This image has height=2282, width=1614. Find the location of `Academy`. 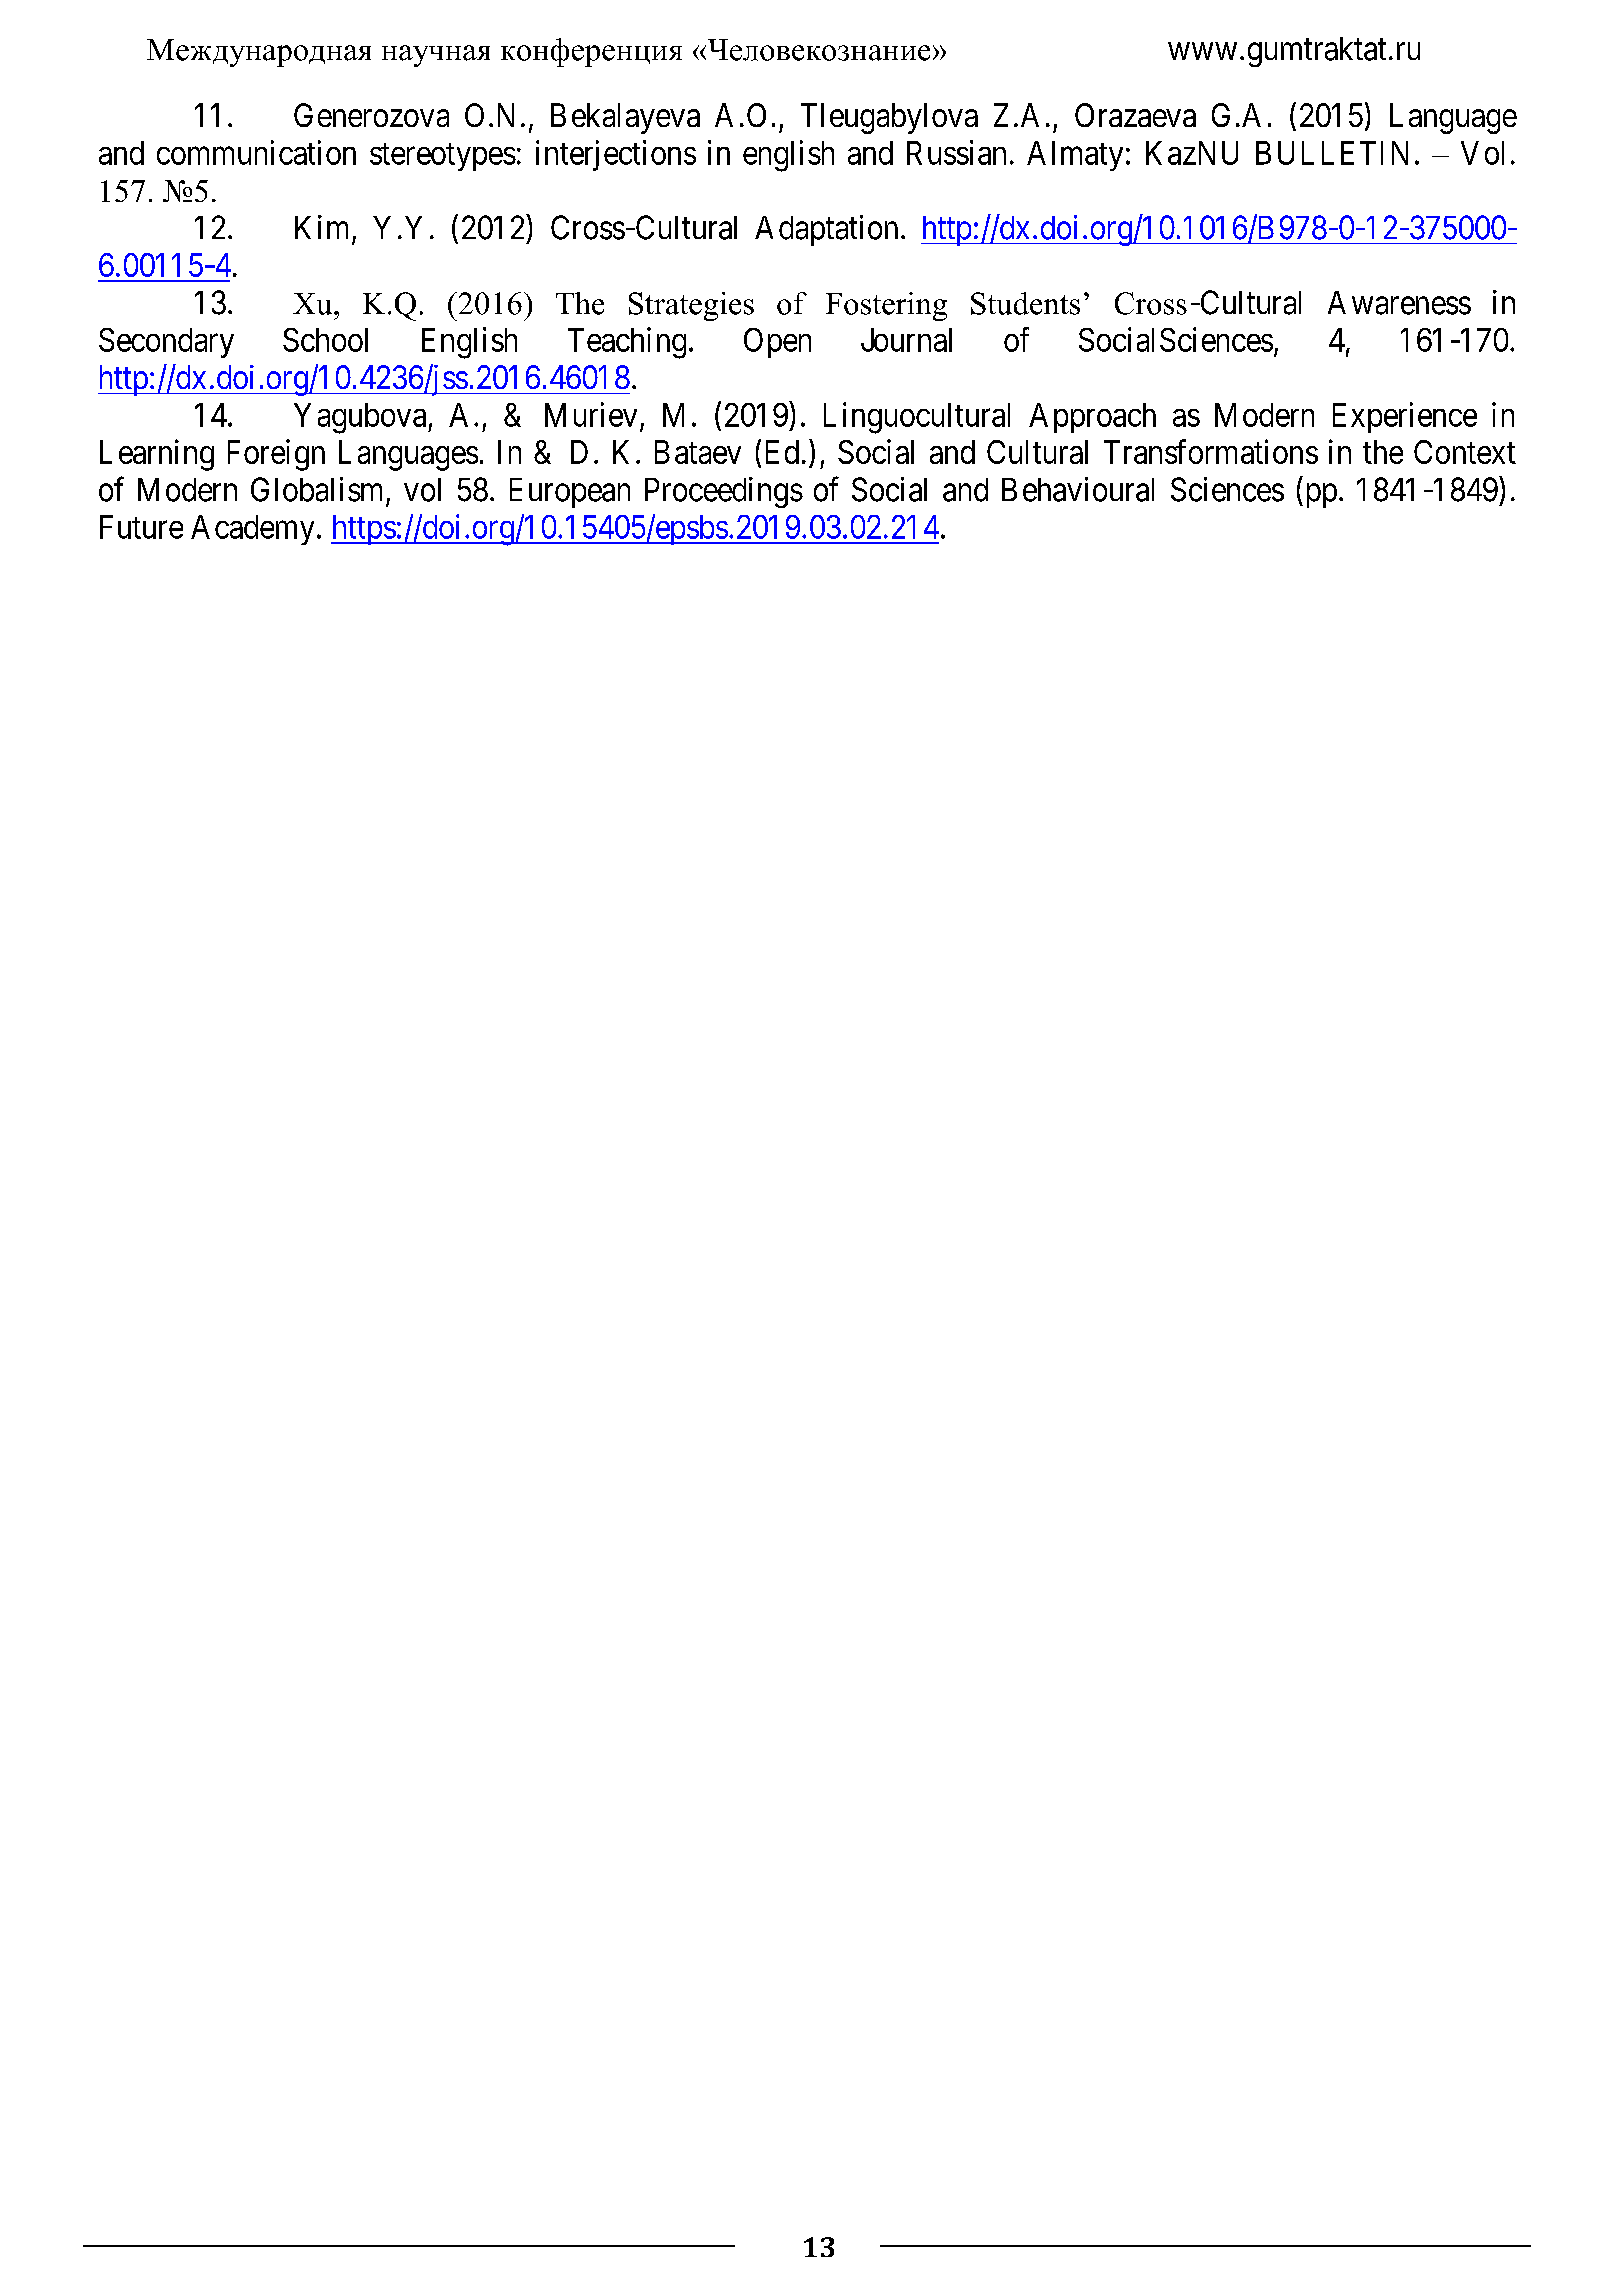

Academy is located at coordinates (252, 530).
